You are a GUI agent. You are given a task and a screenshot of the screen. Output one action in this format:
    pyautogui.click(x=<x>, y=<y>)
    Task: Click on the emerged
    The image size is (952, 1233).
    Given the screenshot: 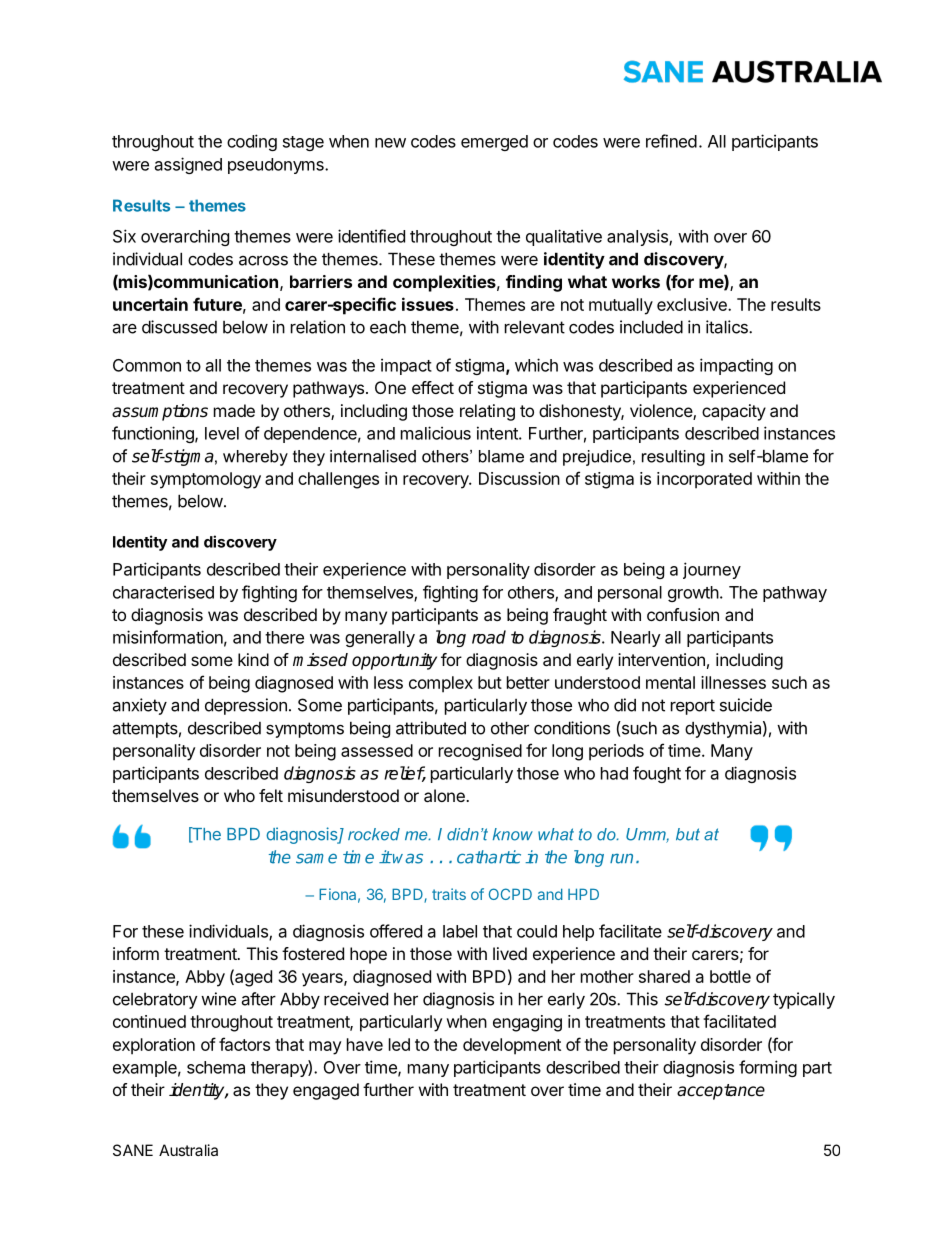 What is the action you would take?
    pyautogui.click(x=494, y=143)
